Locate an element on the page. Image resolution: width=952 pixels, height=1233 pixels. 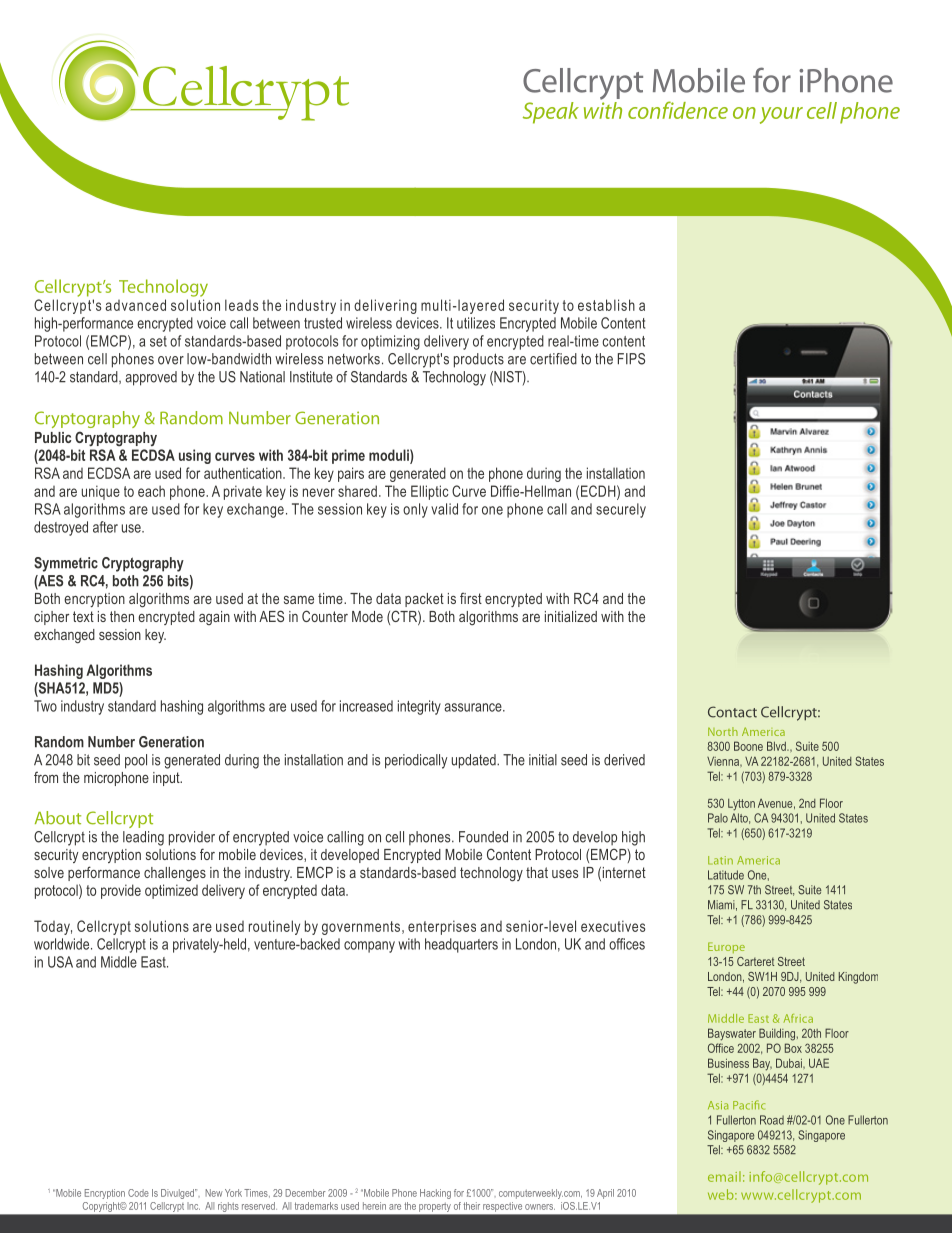
Contact is located at coordinates (732, 712).
